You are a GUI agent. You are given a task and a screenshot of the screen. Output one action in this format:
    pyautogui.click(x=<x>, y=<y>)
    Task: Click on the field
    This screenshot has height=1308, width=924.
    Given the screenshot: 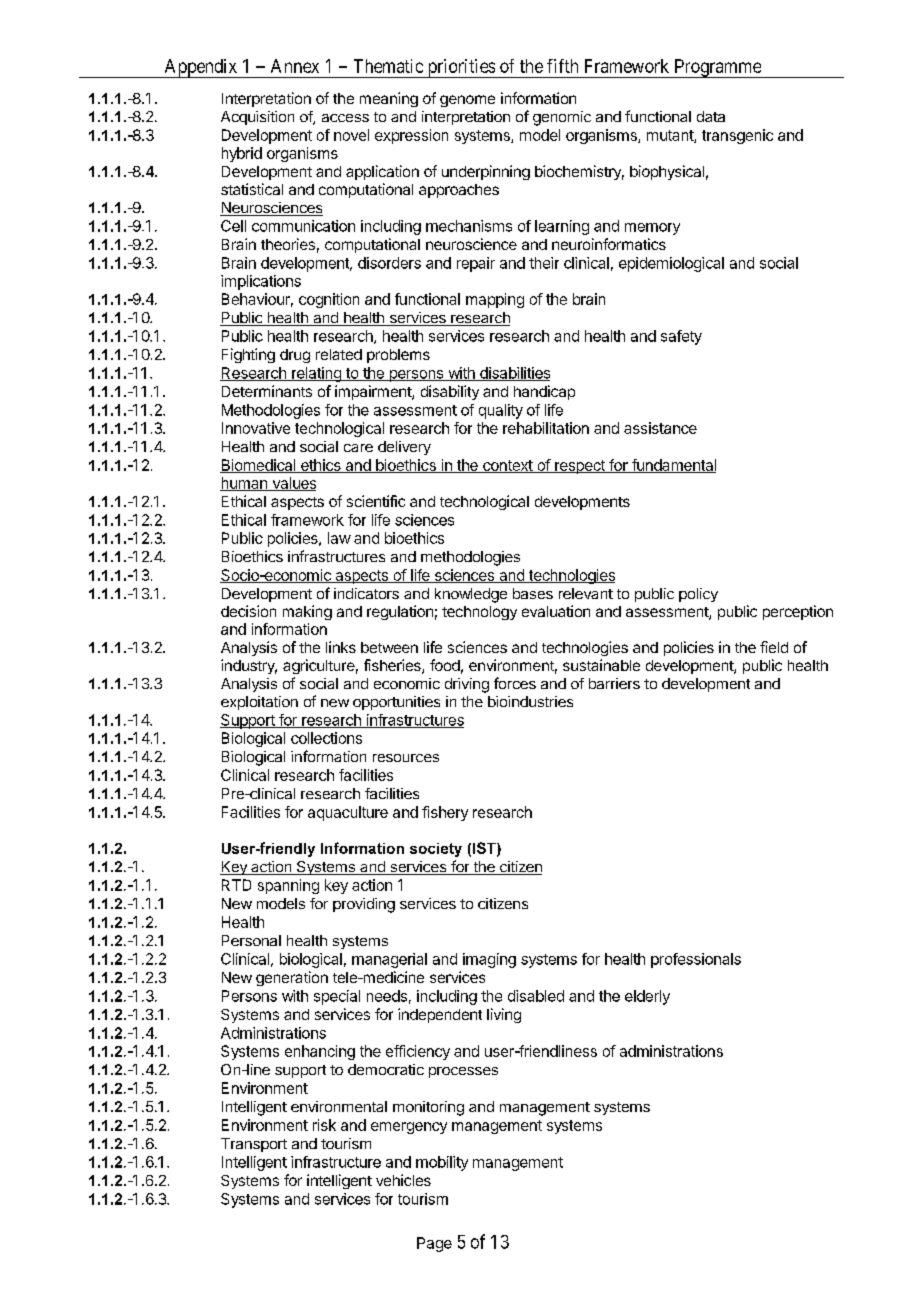 What is the action you would take?
    pyautogui.click(x=774, y=647)
